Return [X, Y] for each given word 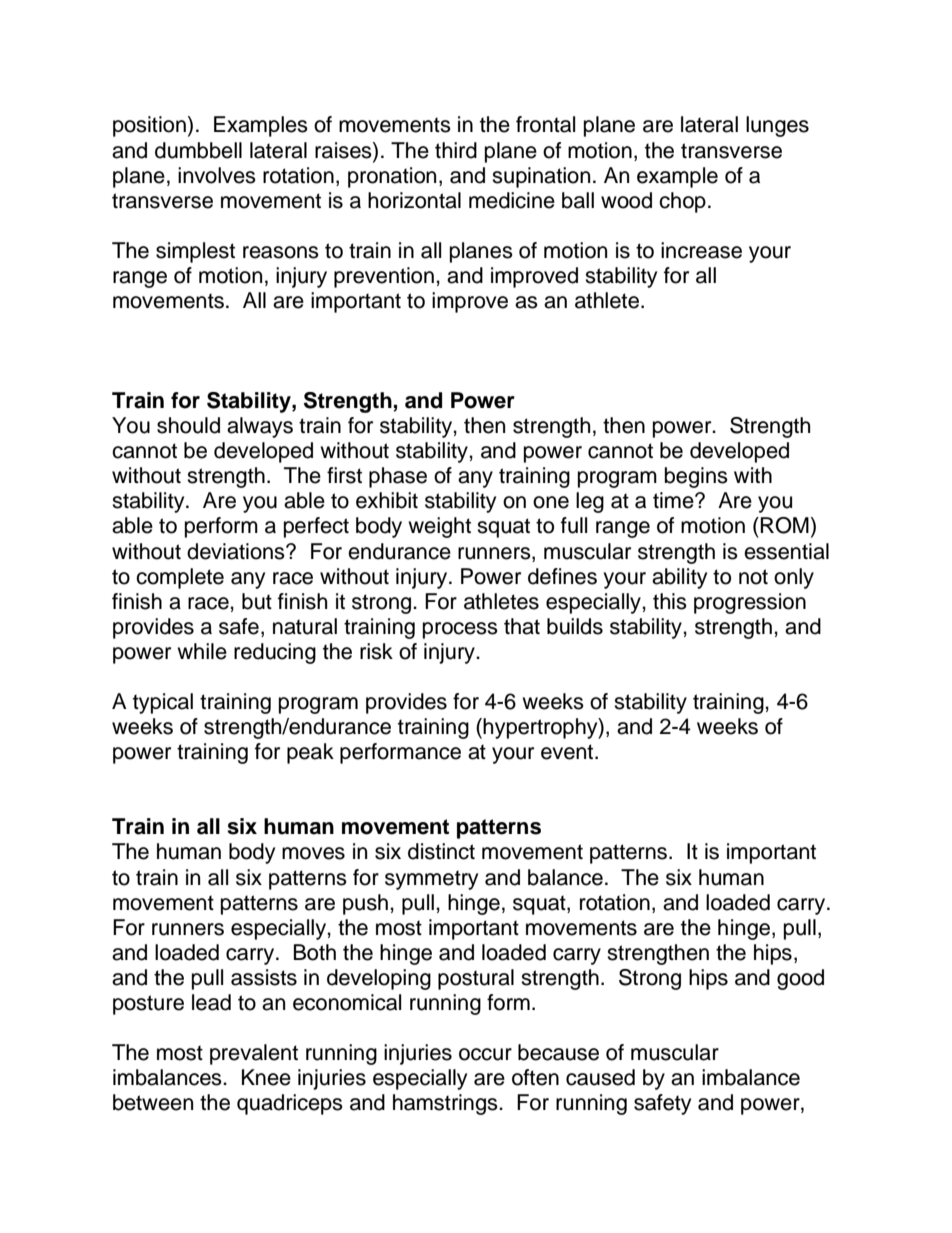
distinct [441, 851]
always [260, 427]
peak [310, 753]
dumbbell [198, 150]
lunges [777, 126]
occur [485, 1054]
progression [750, 603]
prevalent [254, 1054]
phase [398, 477]
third [456, 150]
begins [696, 477]
